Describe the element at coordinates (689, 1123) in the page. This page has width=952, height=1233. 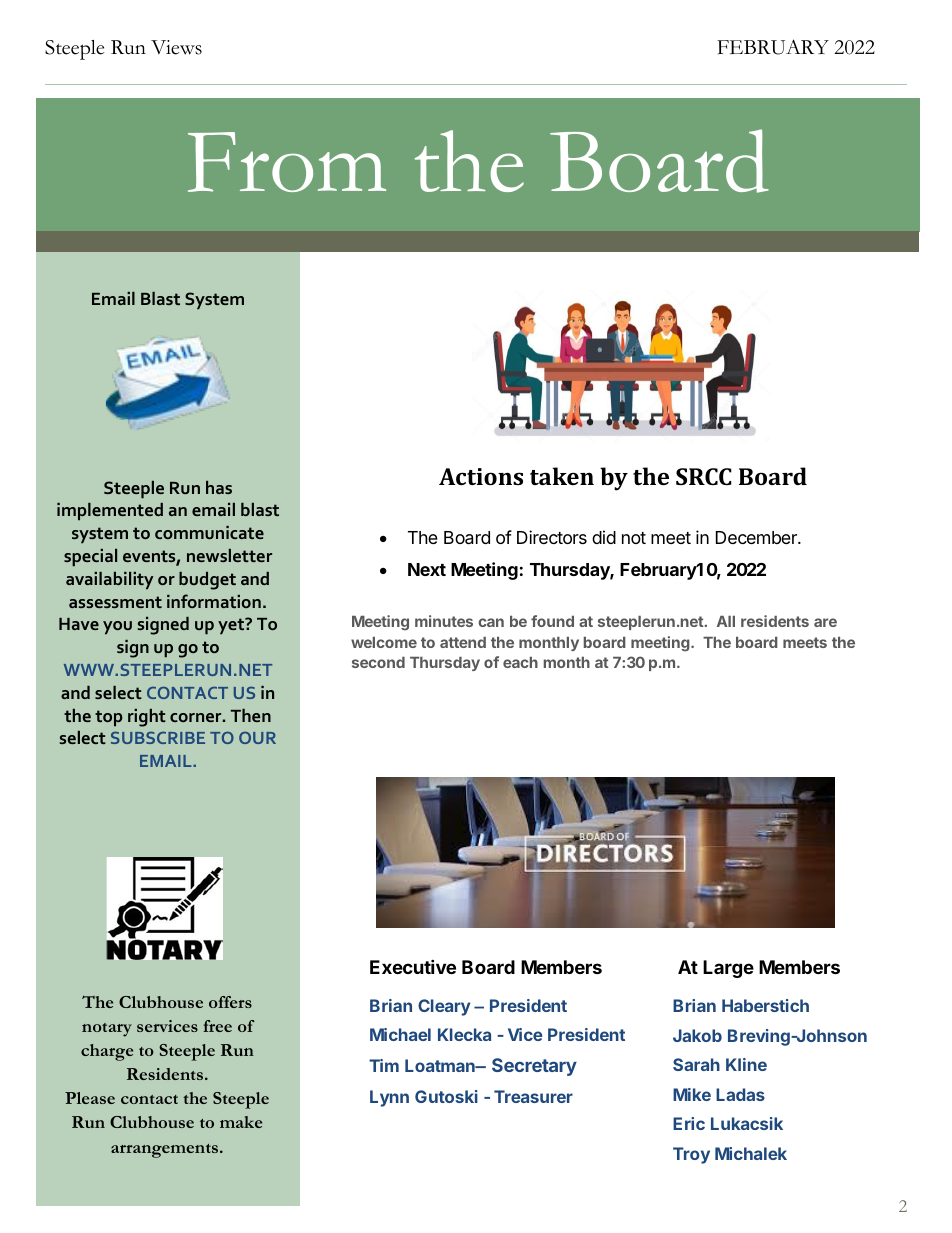
I see `Eric` at that location.
